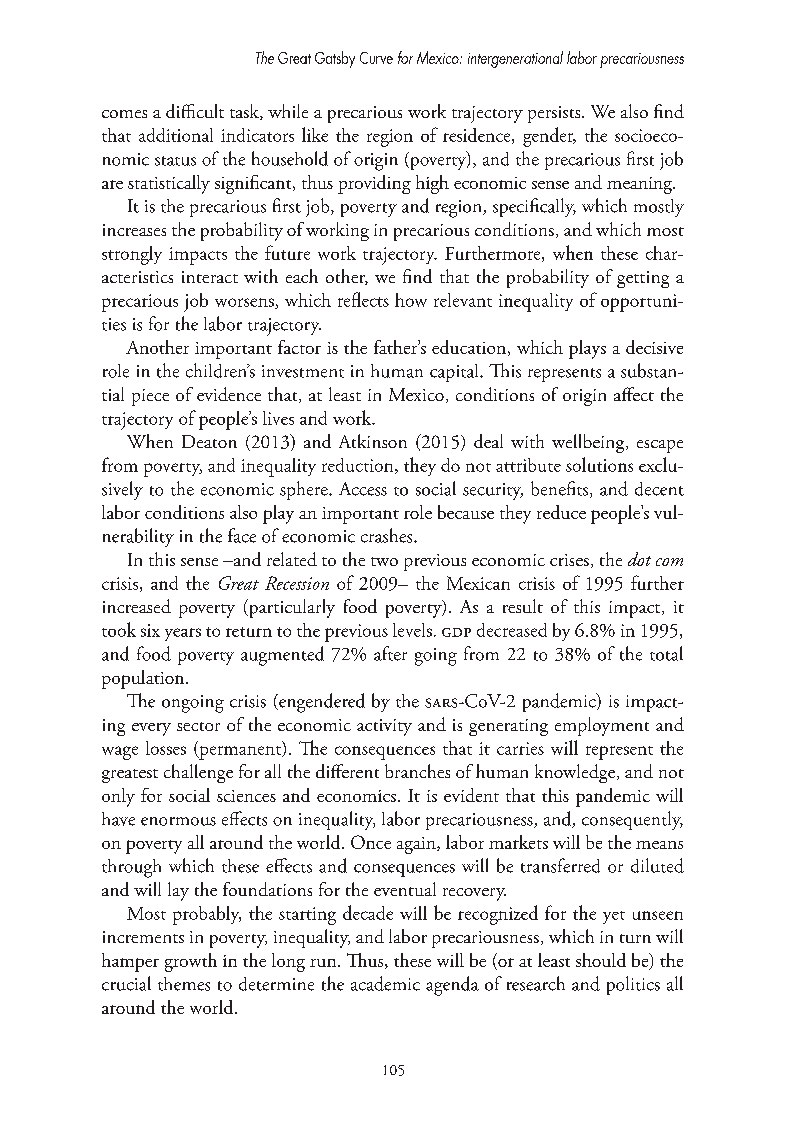 The width and height of the screenshot is (785, 1139). What do you see at coordinates (376, 58) in the screenshot?
I see `Curve` at bounding box center [376, 58].
